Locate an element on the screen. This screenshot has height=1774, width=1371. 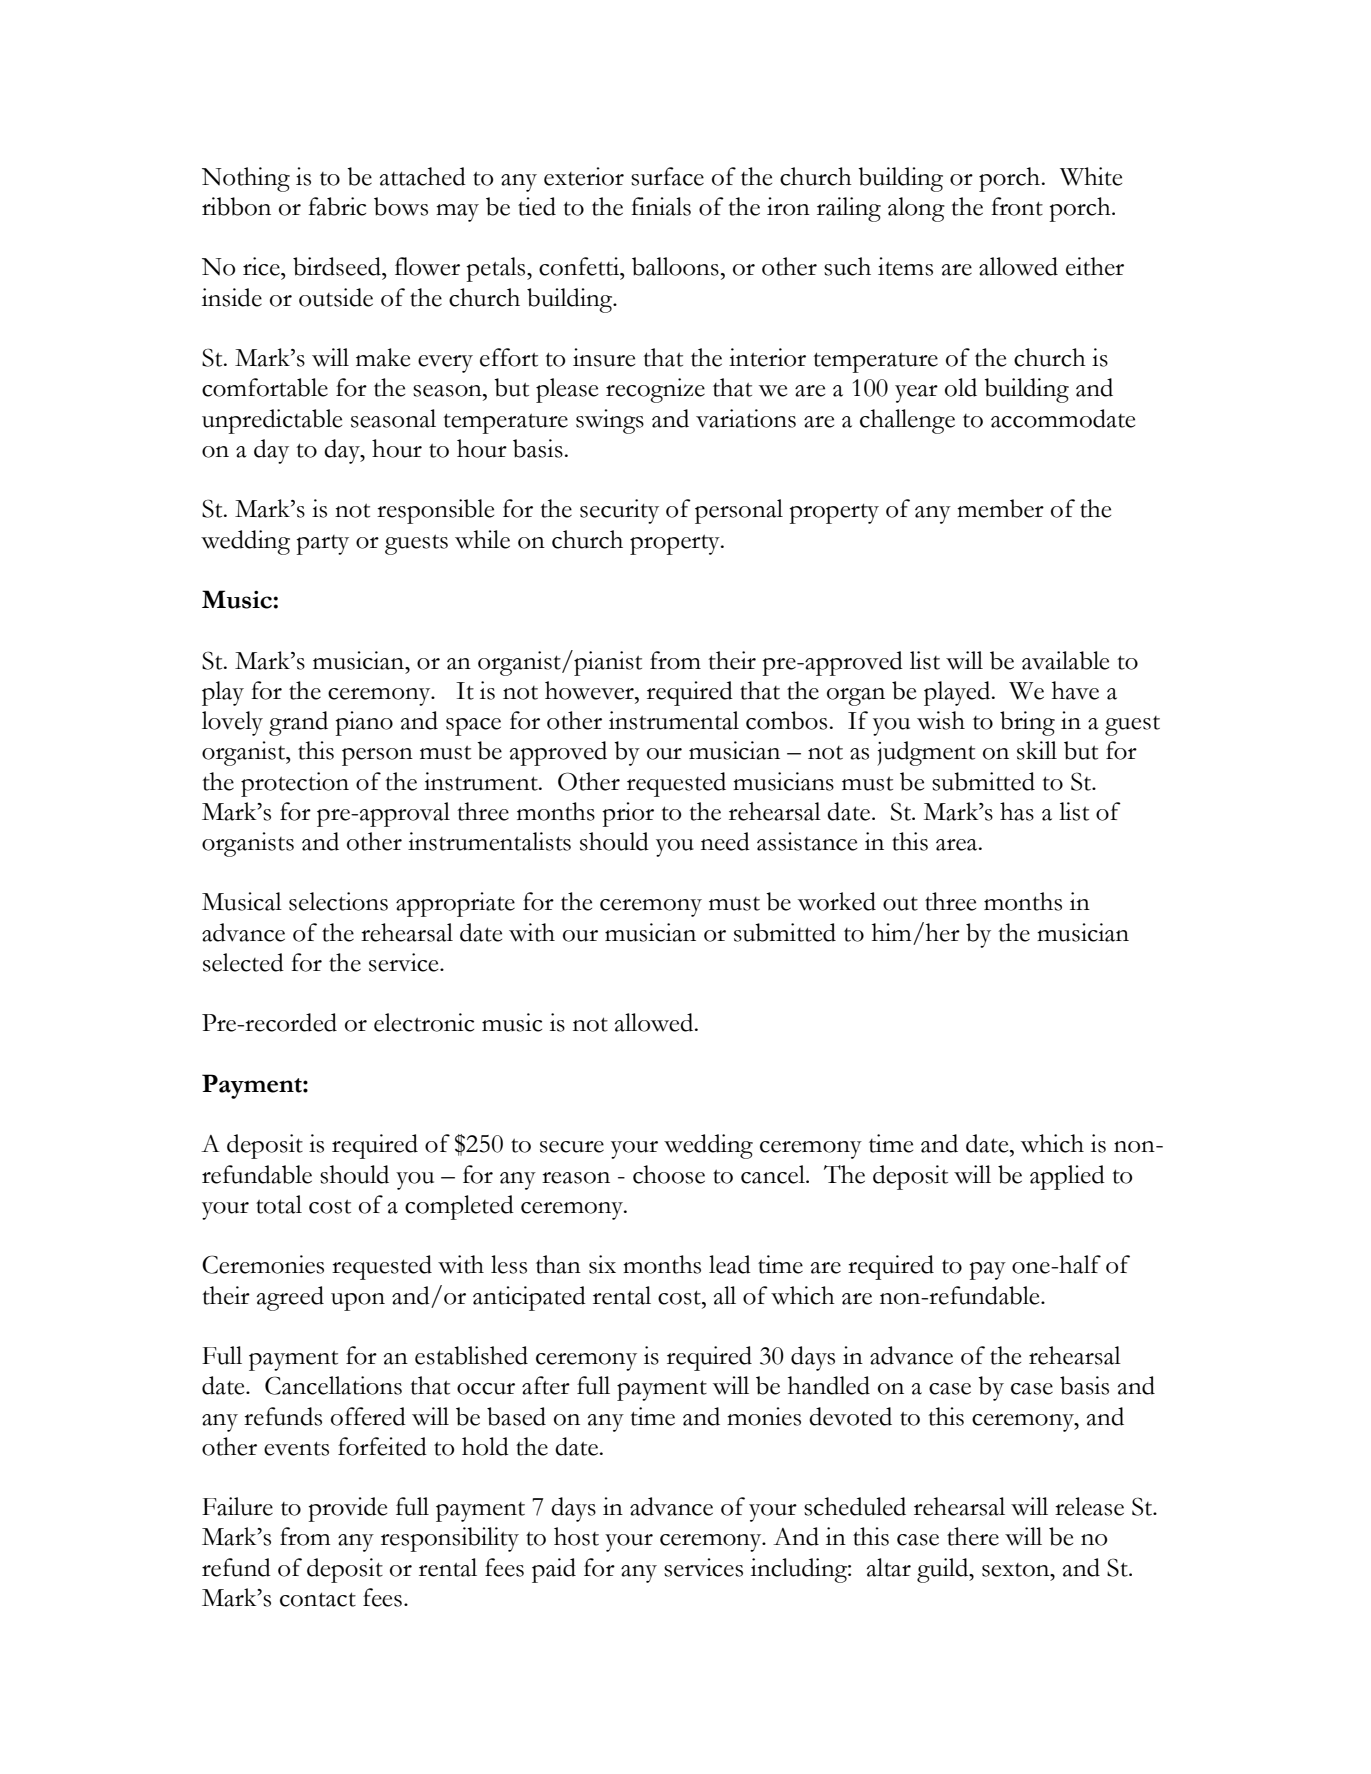
host is located at coordinates (576, 1536).
